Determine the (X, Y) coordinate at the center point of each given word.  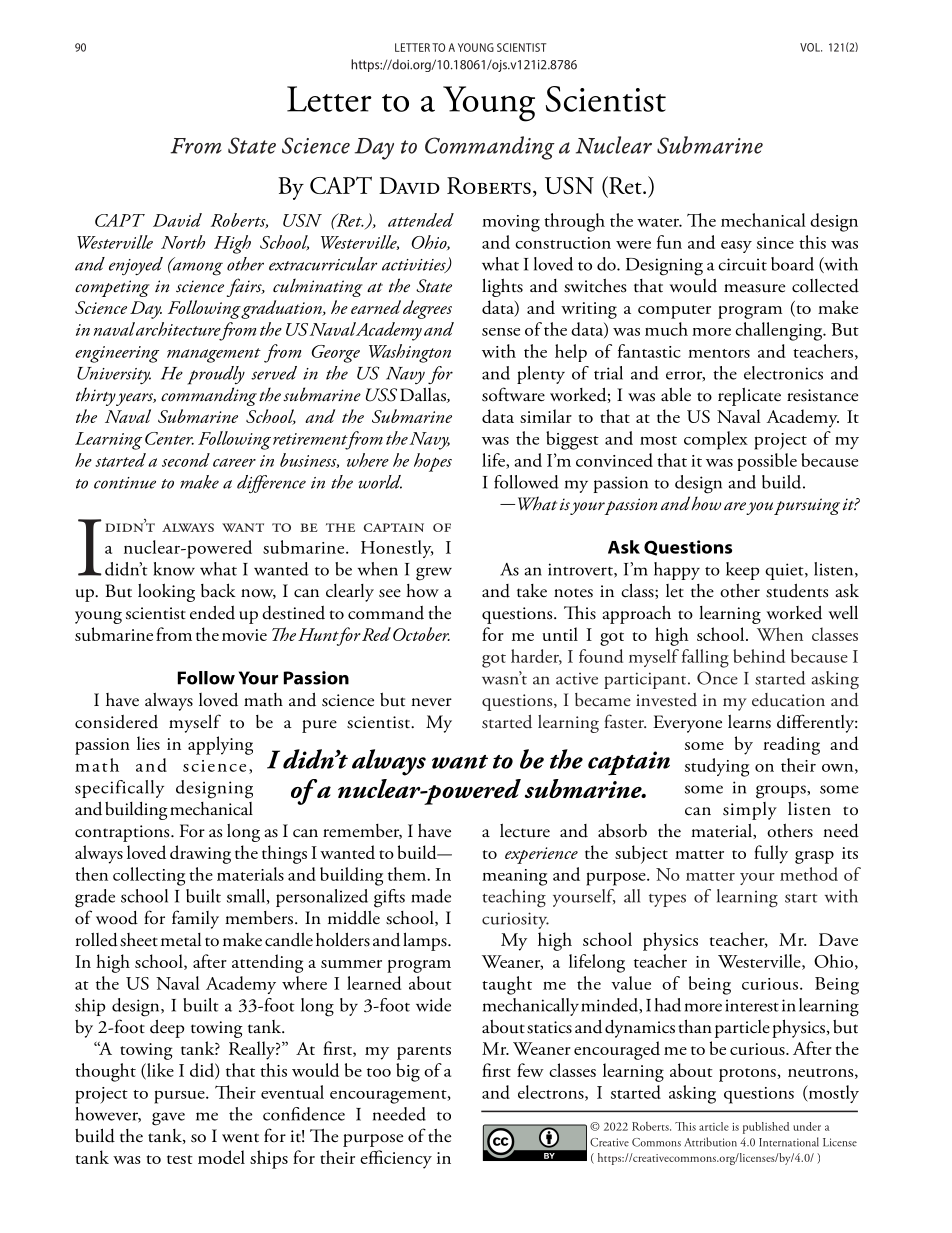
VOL (811, 47)
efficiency (396, 1159)
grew (434, 574)
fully (771, 854)
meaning (514, 877)
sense (501, 332)
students (797, 590)
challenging (780, 331)
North (183, 242)
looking (166, 592)
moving (511, 223)
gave (168, 1119)
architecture (178, 329)
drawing (200, 854)
